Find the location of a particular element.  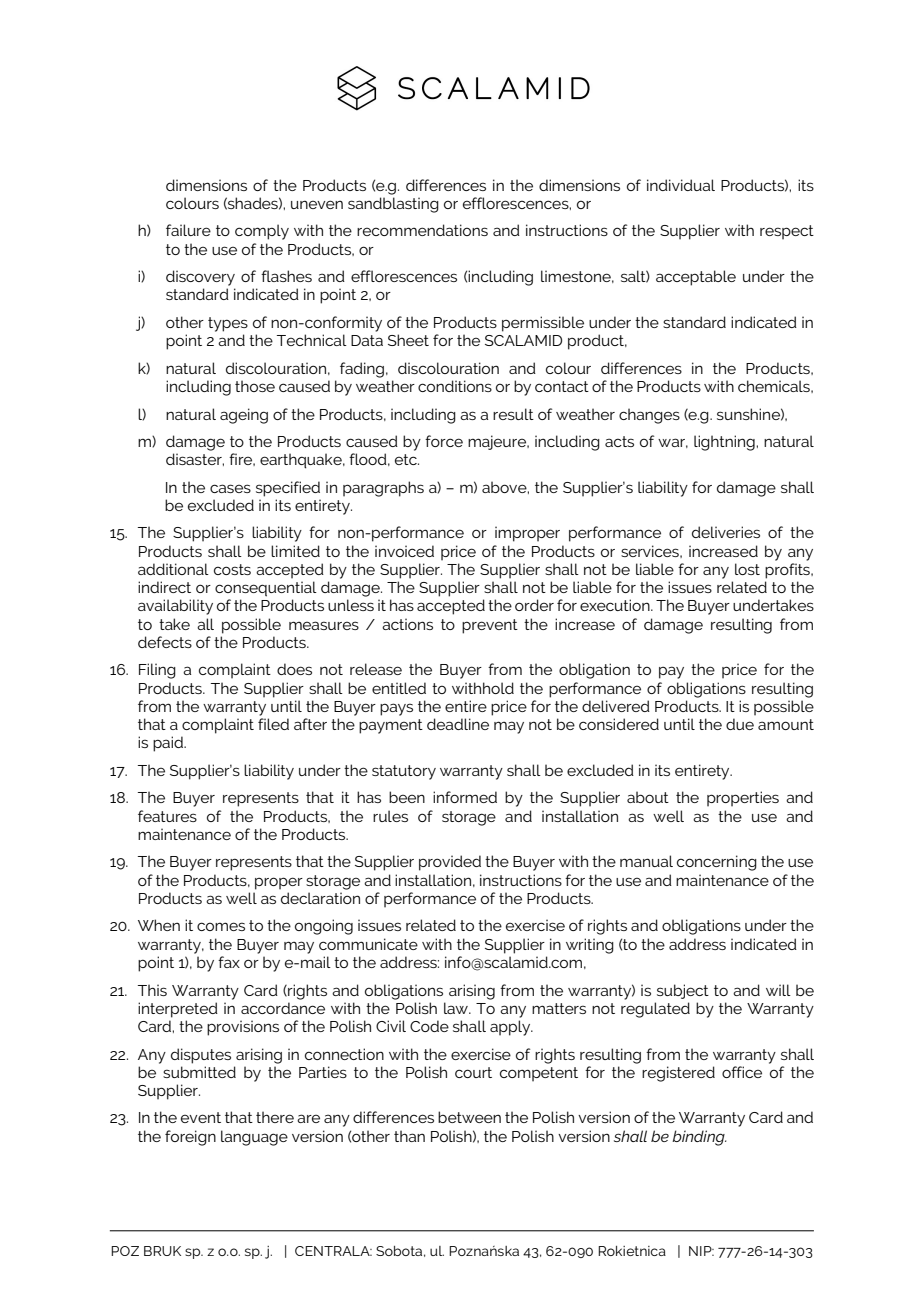

individual is located at coordinates (681, 185).
